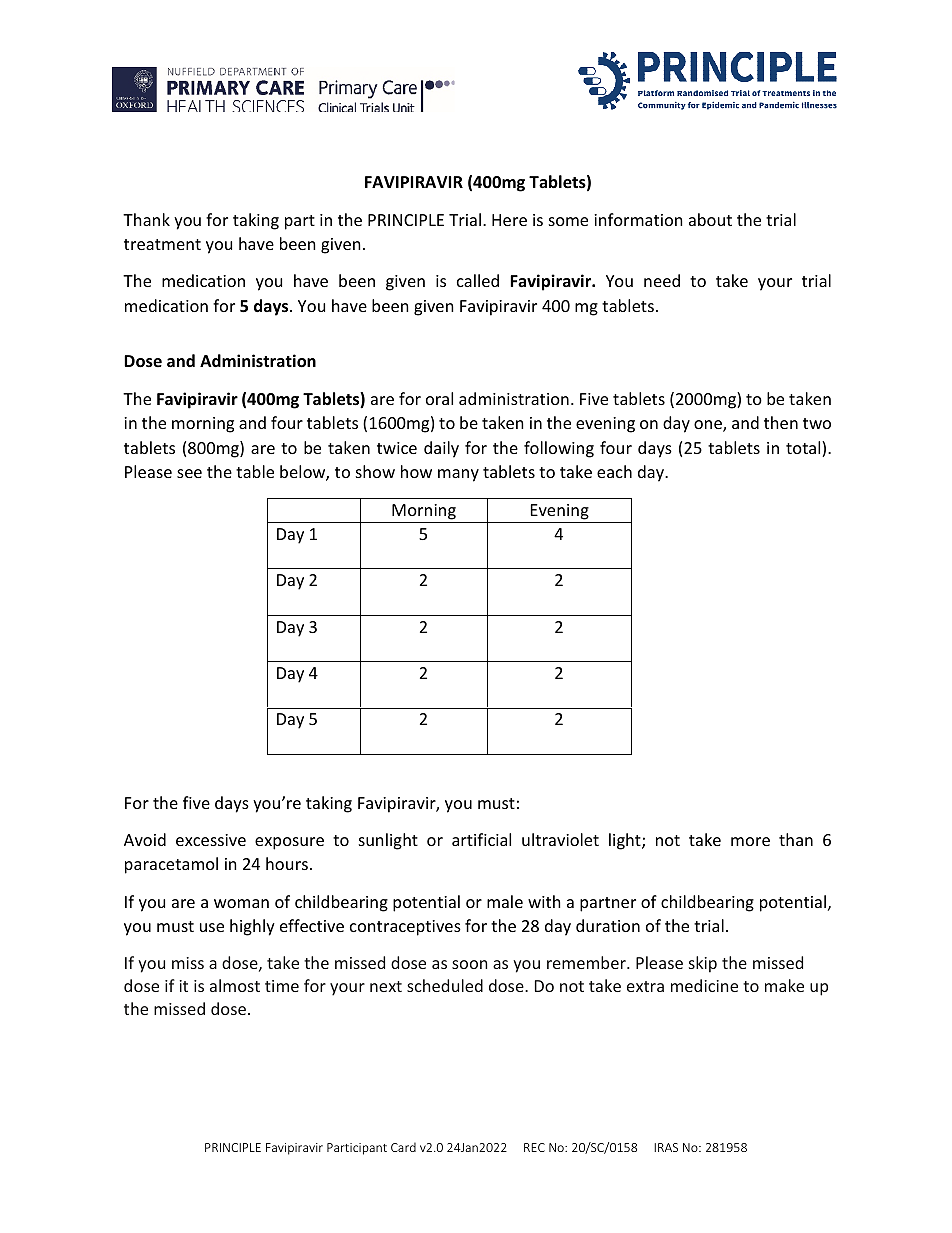 The width and height of the document is (952, 1233). What do you see at coordinates (211, 840) in the document?
I see `excessive` at bounding box center [211, 840].
